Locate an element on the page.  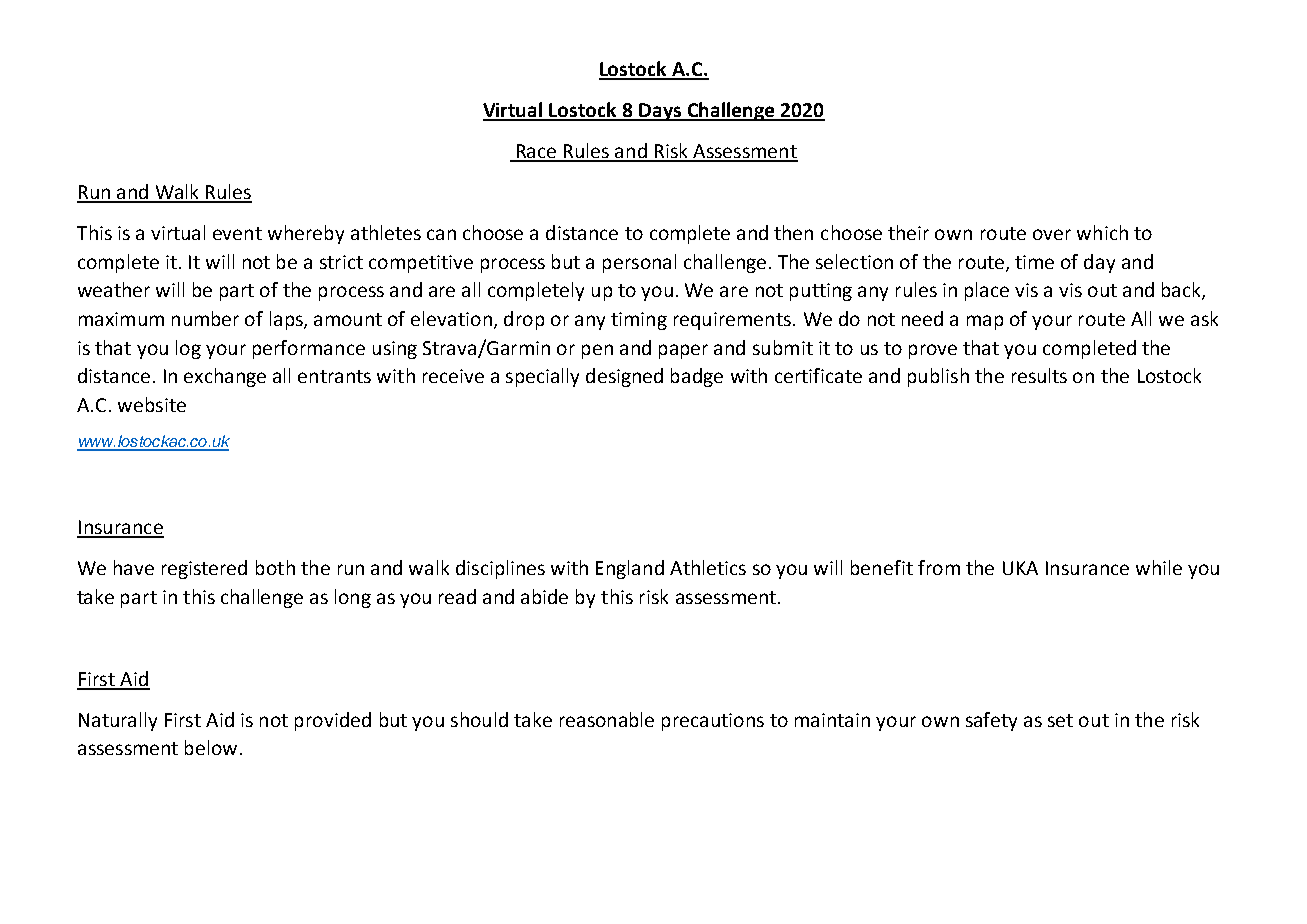
Race is located at coordinates (536, 152).
